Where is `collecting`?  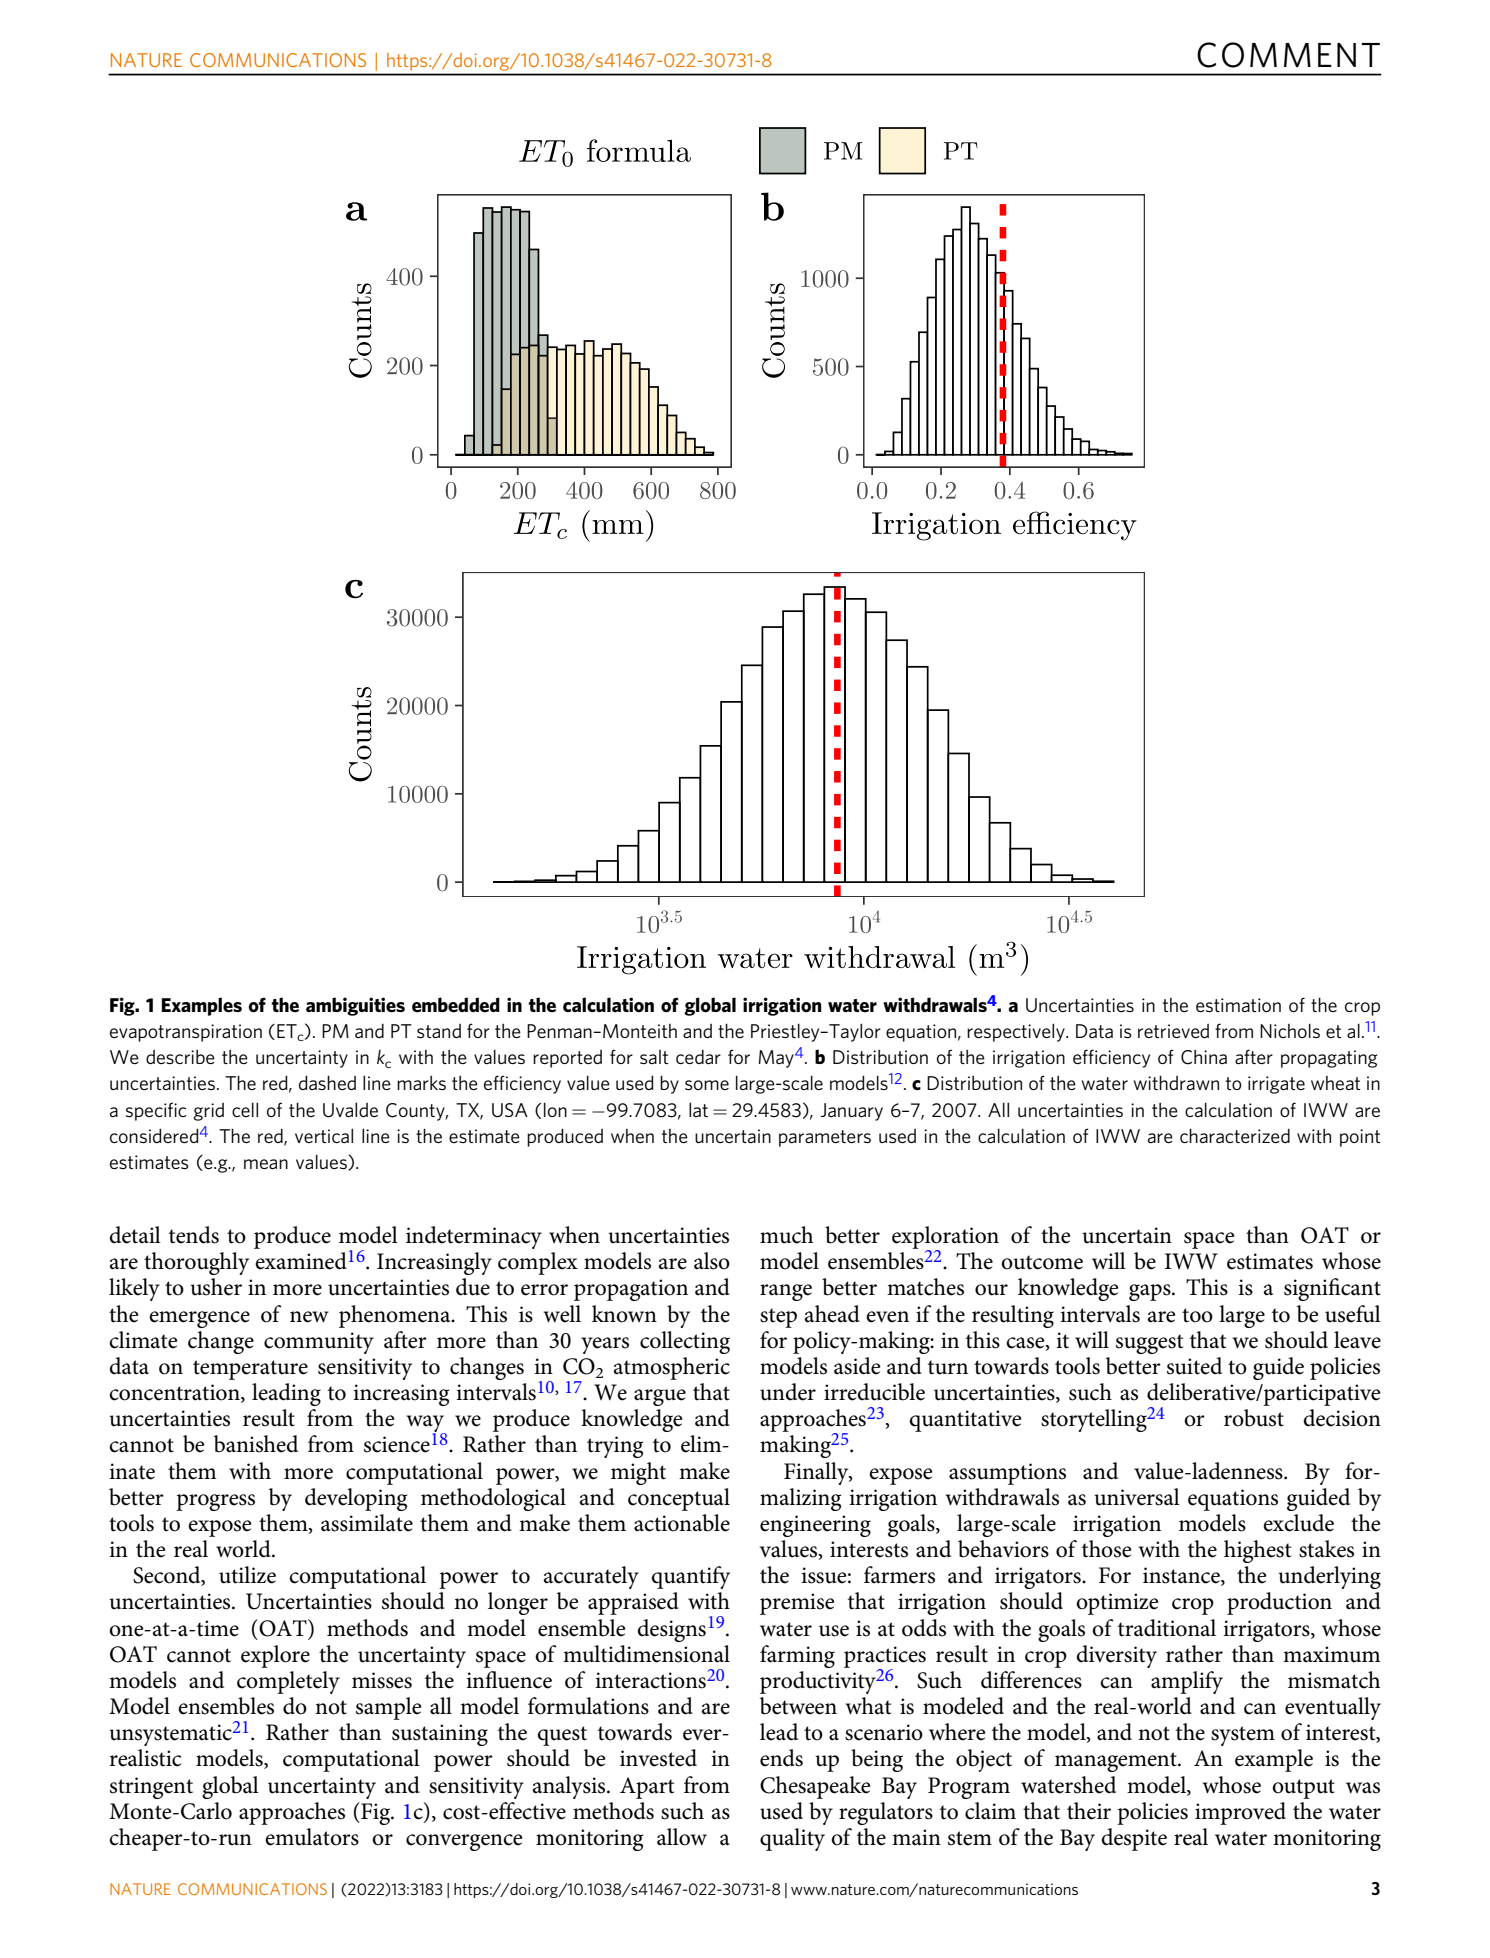
collecting is located at coordinates (685, 1342).
